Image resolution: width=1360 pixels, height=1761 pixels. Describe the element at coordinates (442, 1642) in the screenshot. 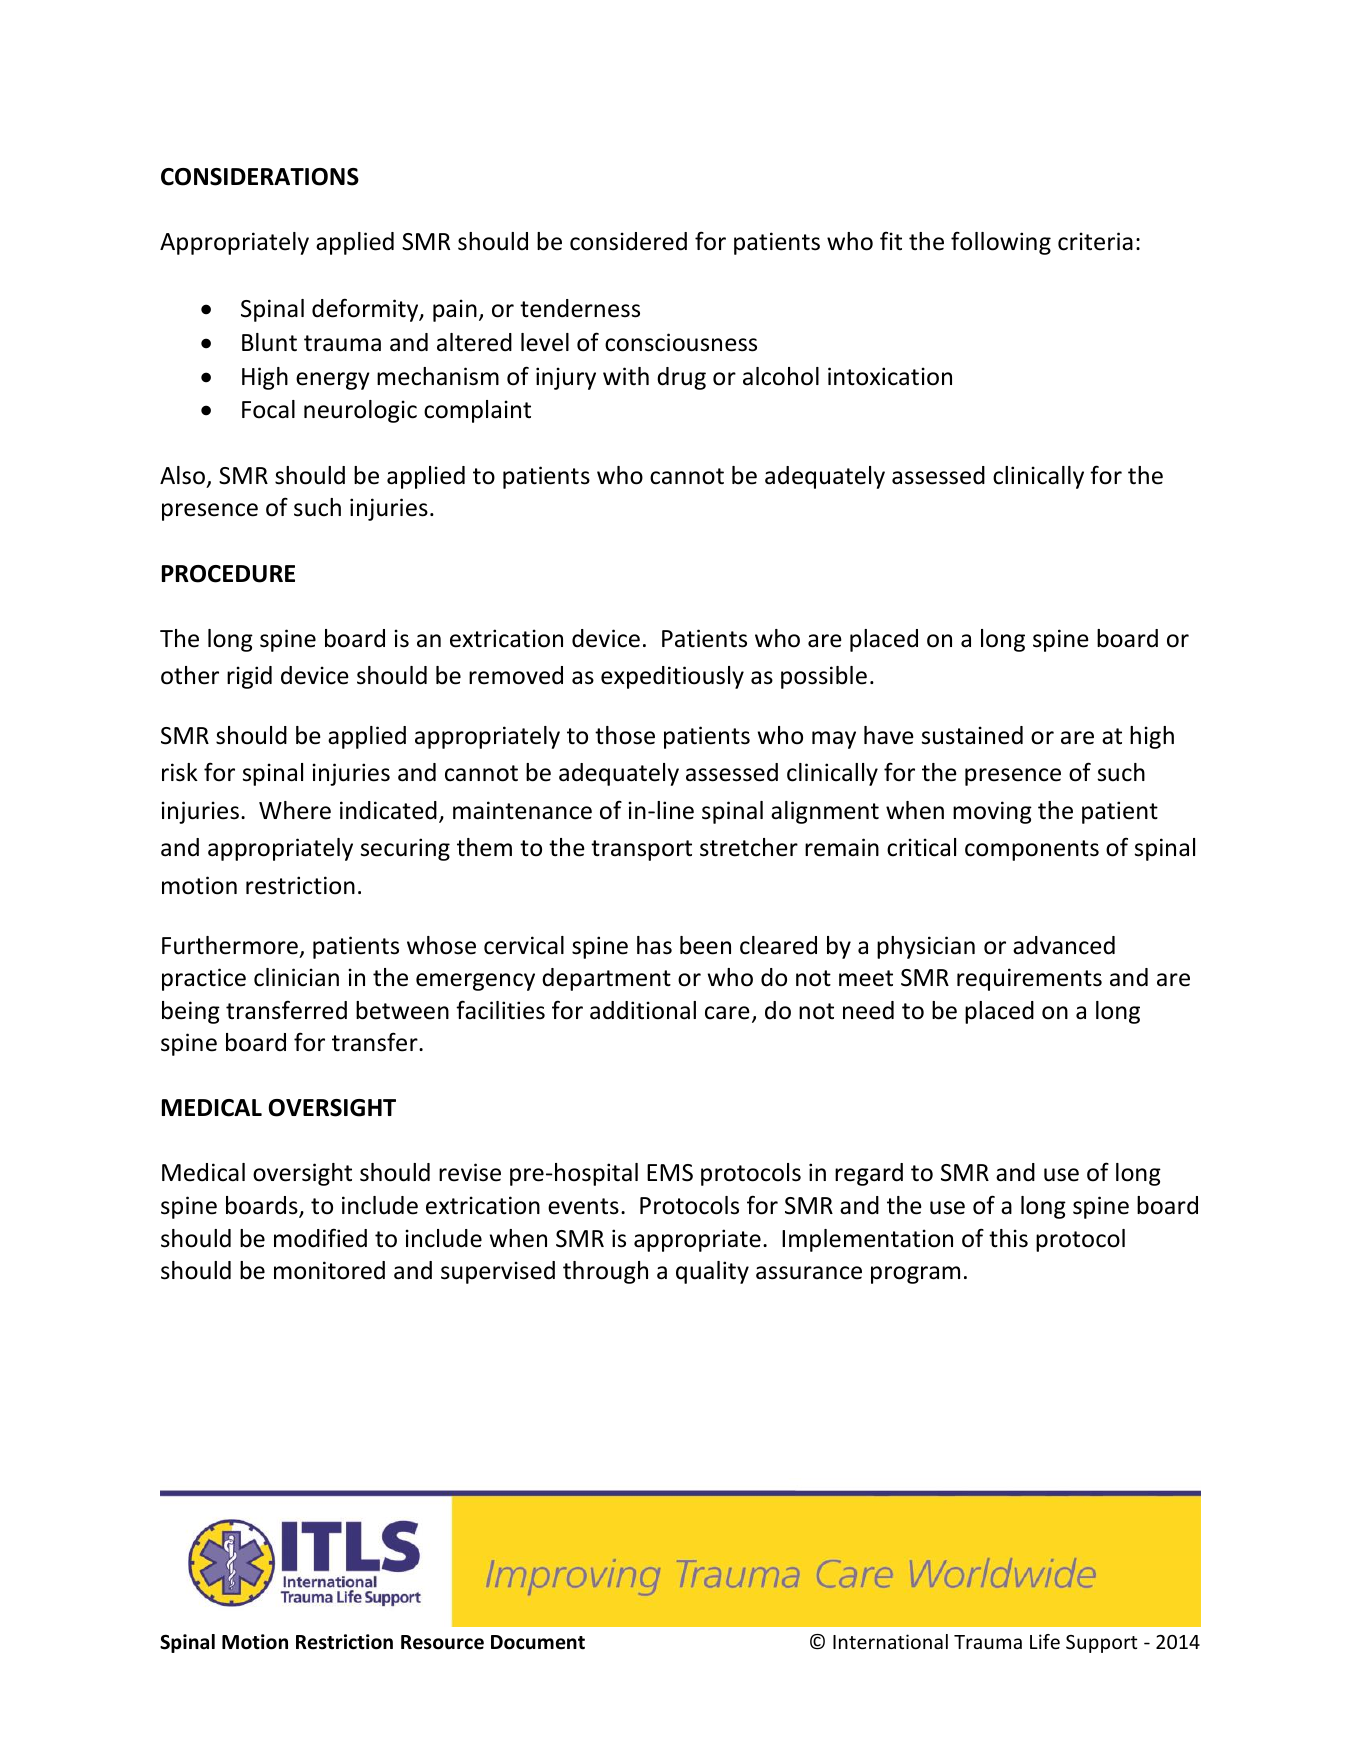

I see `Resource` at that location.
